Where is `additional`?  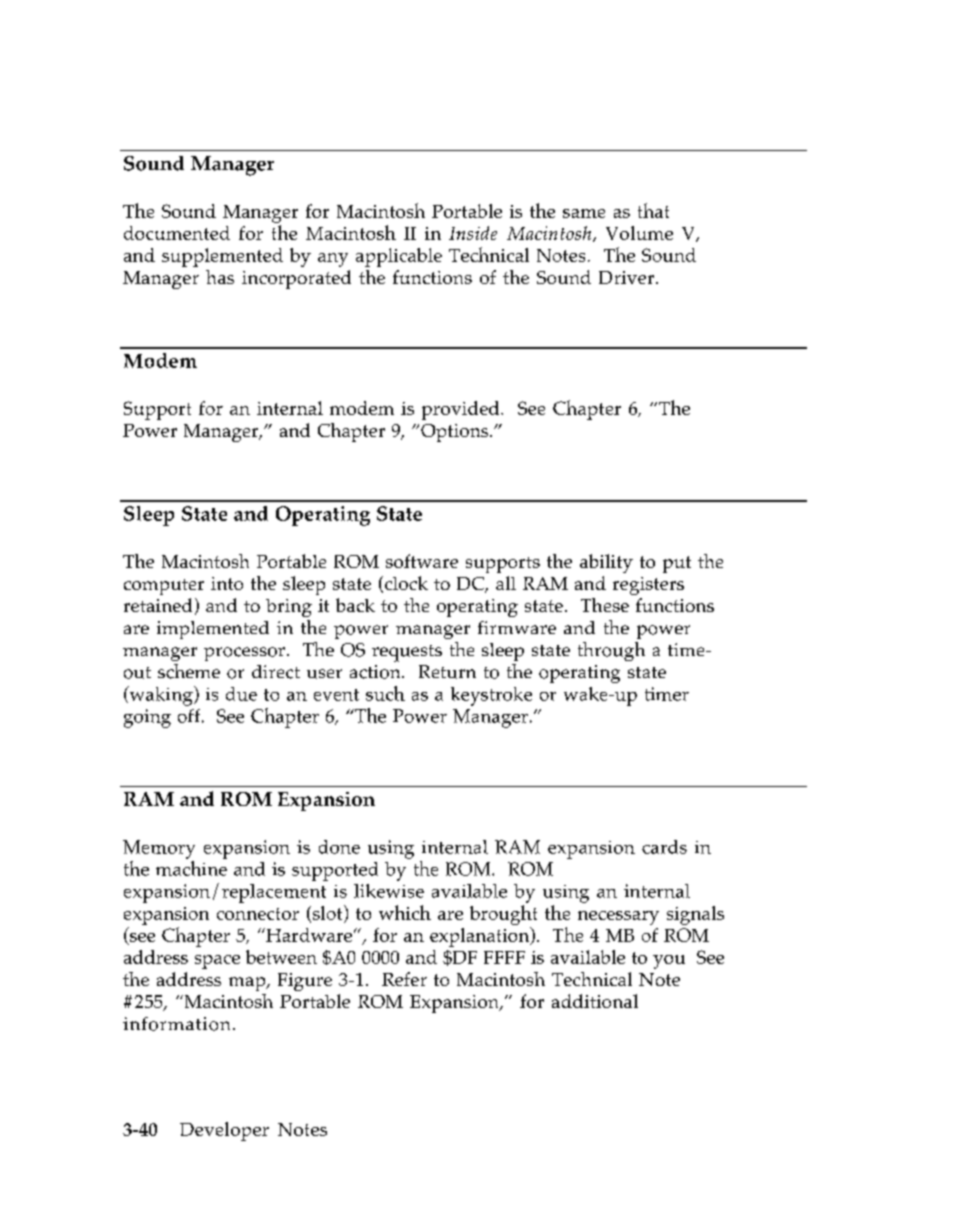
additional is located at coordinates (595, 1001).
